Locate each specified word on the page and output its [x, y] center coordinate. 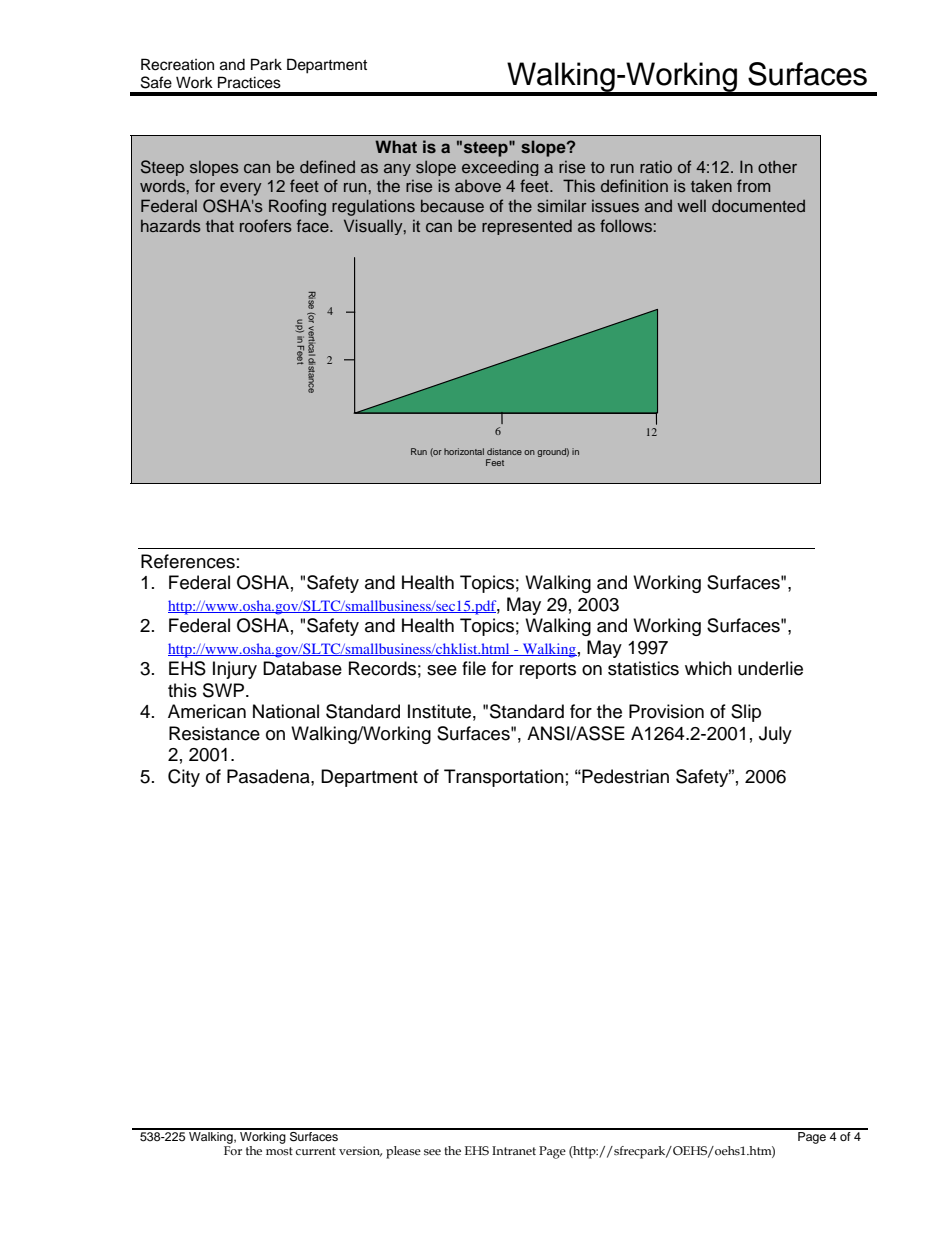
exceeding [500, 168]
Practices [249, 82]
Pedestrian [624, 776]
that [220, 225]
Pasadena [269, 776]
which [708, 668]
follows [627, 226]
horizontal [464, 451]
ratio [656, 167]
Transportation [504, 778]
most [279, 1151]
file [474, 668]
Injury [235, 670]
